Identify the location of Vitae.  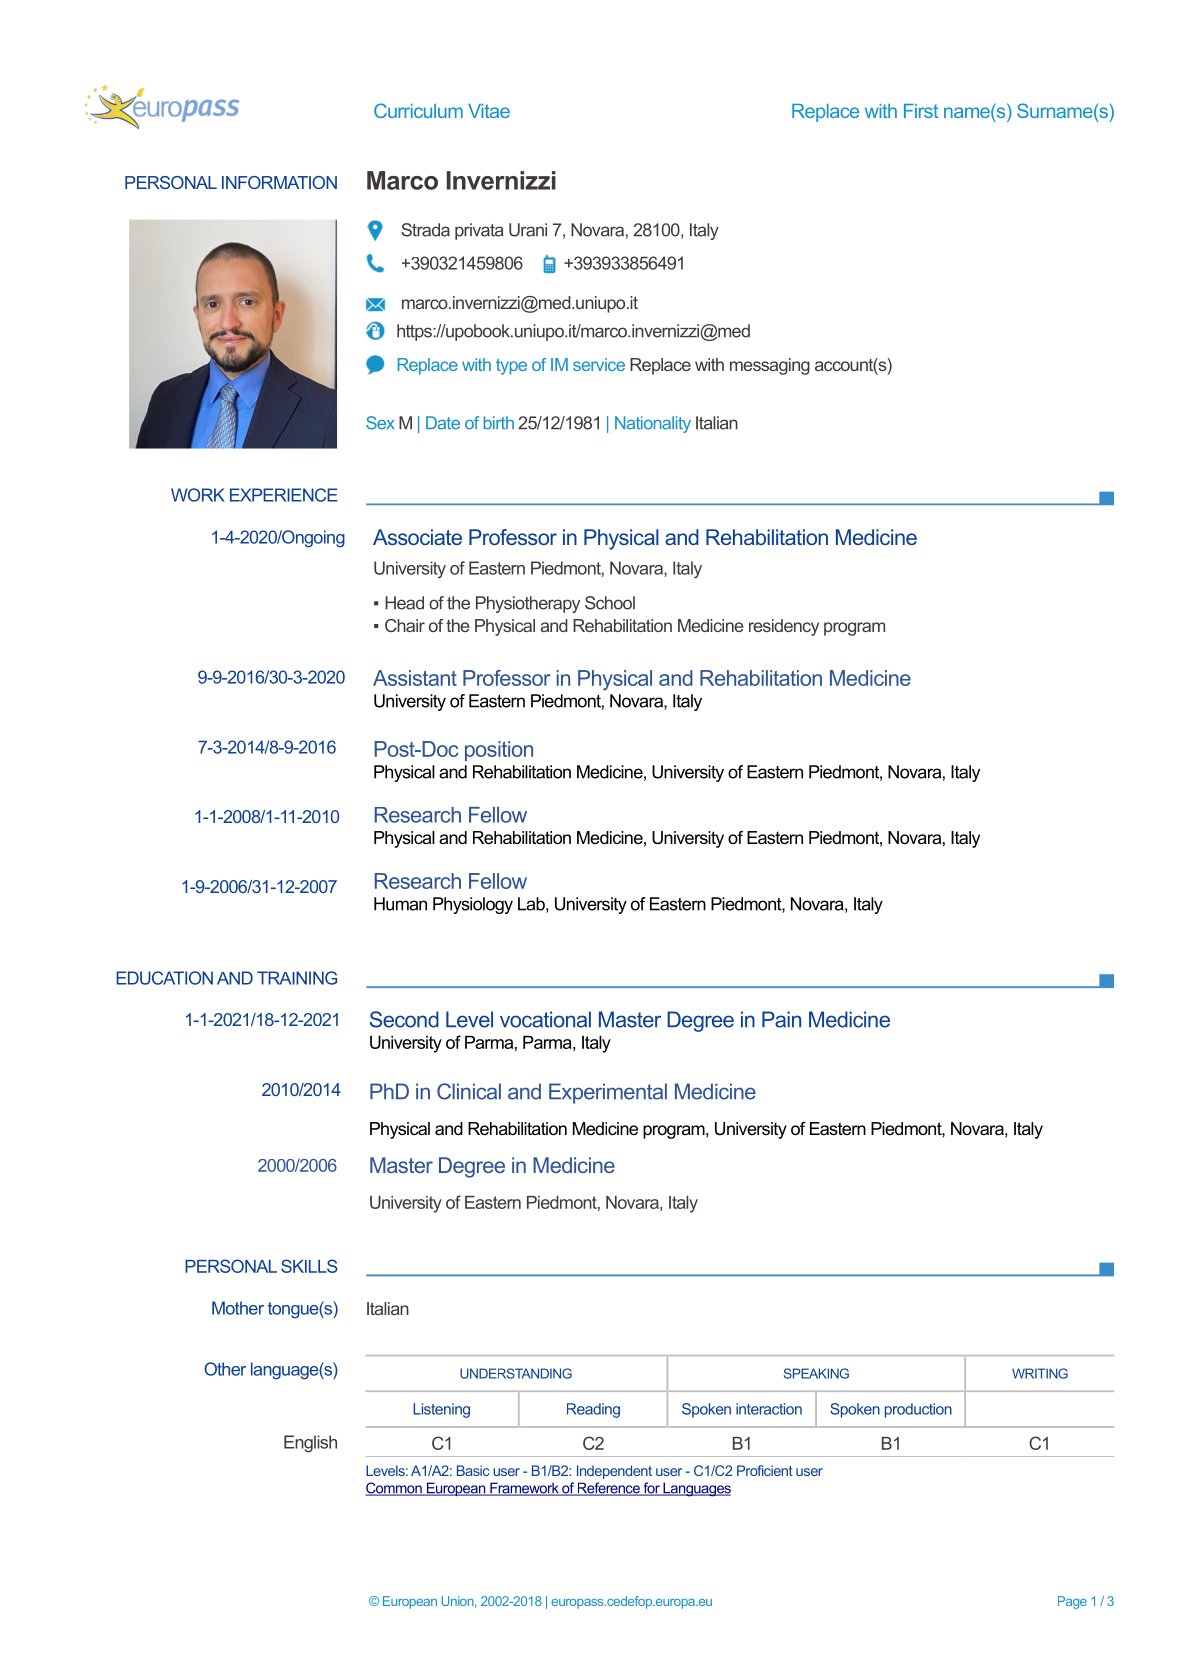
(489, 111).
